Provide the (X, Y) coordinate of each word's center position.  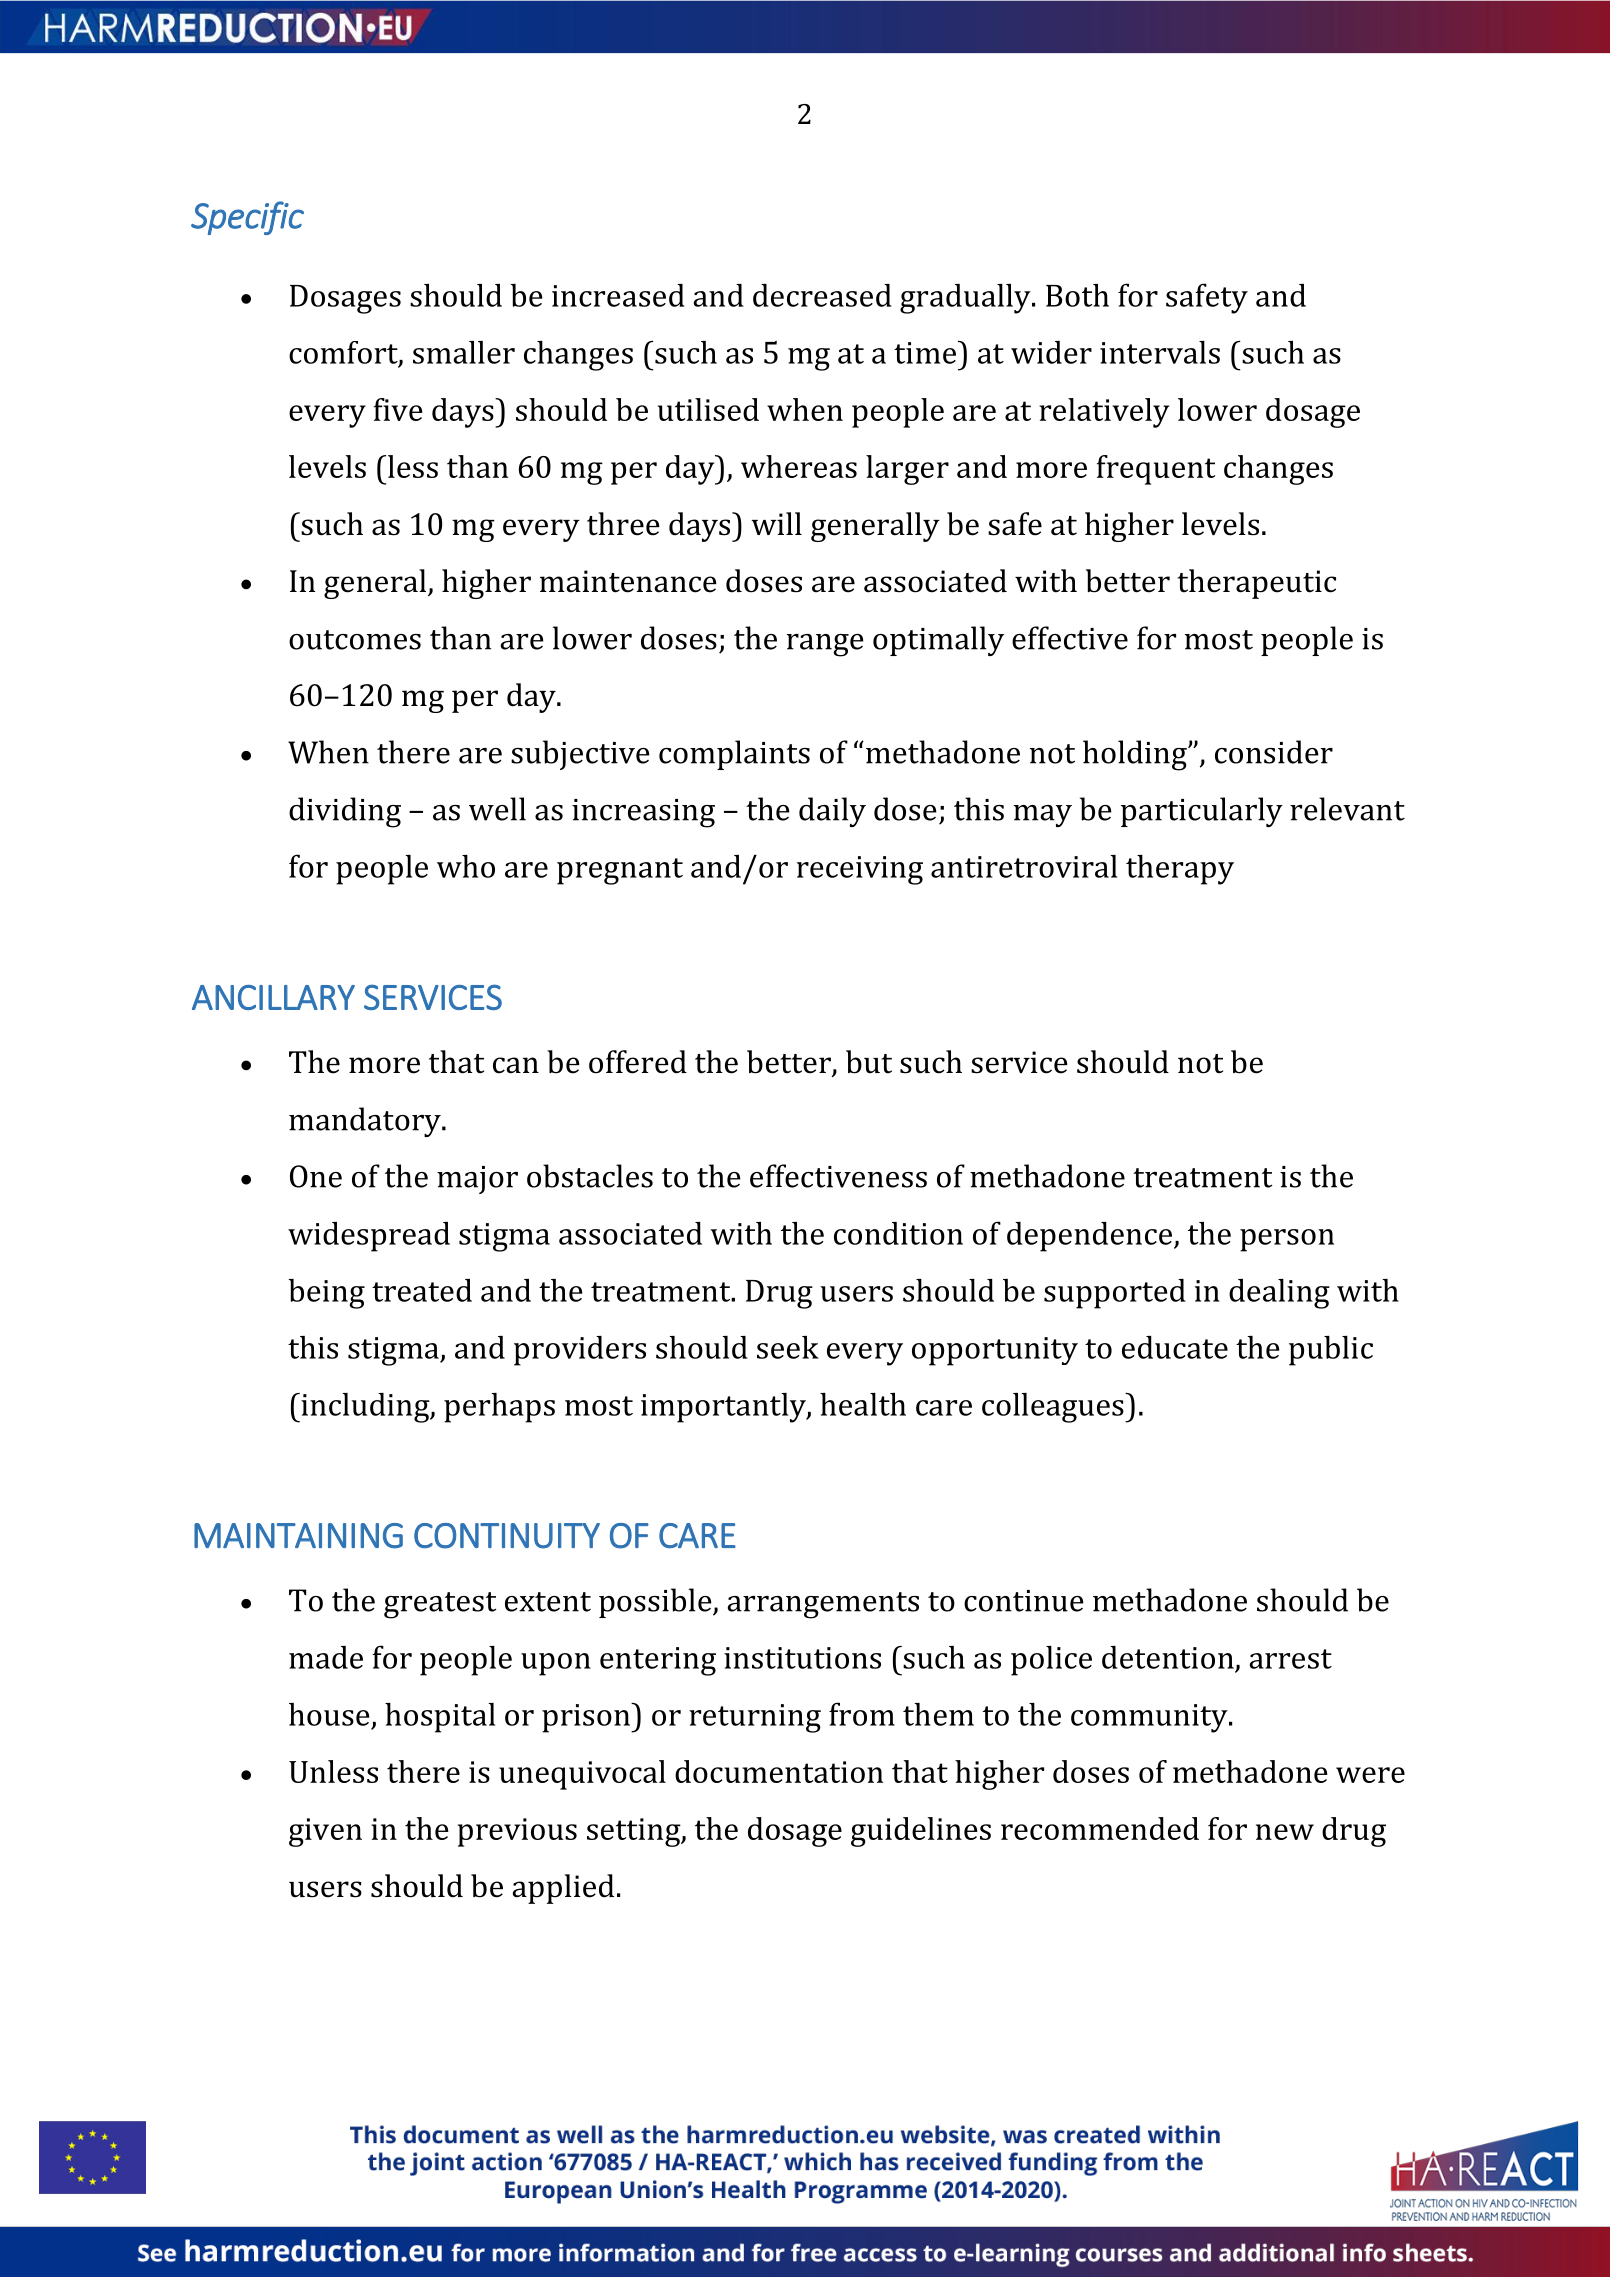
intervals (1160, 352)
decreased (822, 295)
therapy (1180, 870)
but (869, 1062)
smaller (464, 352)
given (325, 1832)
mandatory (366, 1122)
